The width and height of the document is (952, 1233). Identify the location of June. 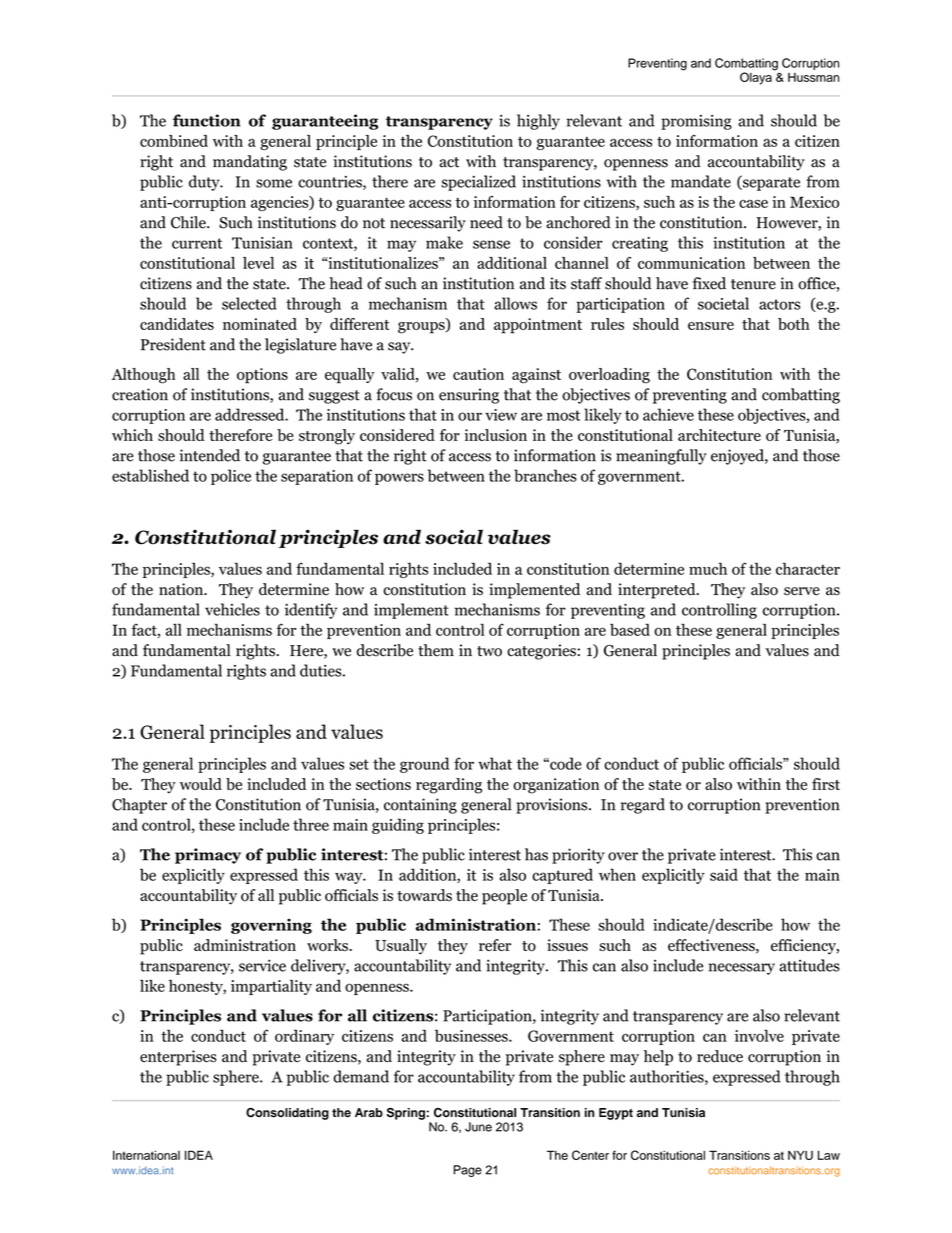
(478, 1127).
